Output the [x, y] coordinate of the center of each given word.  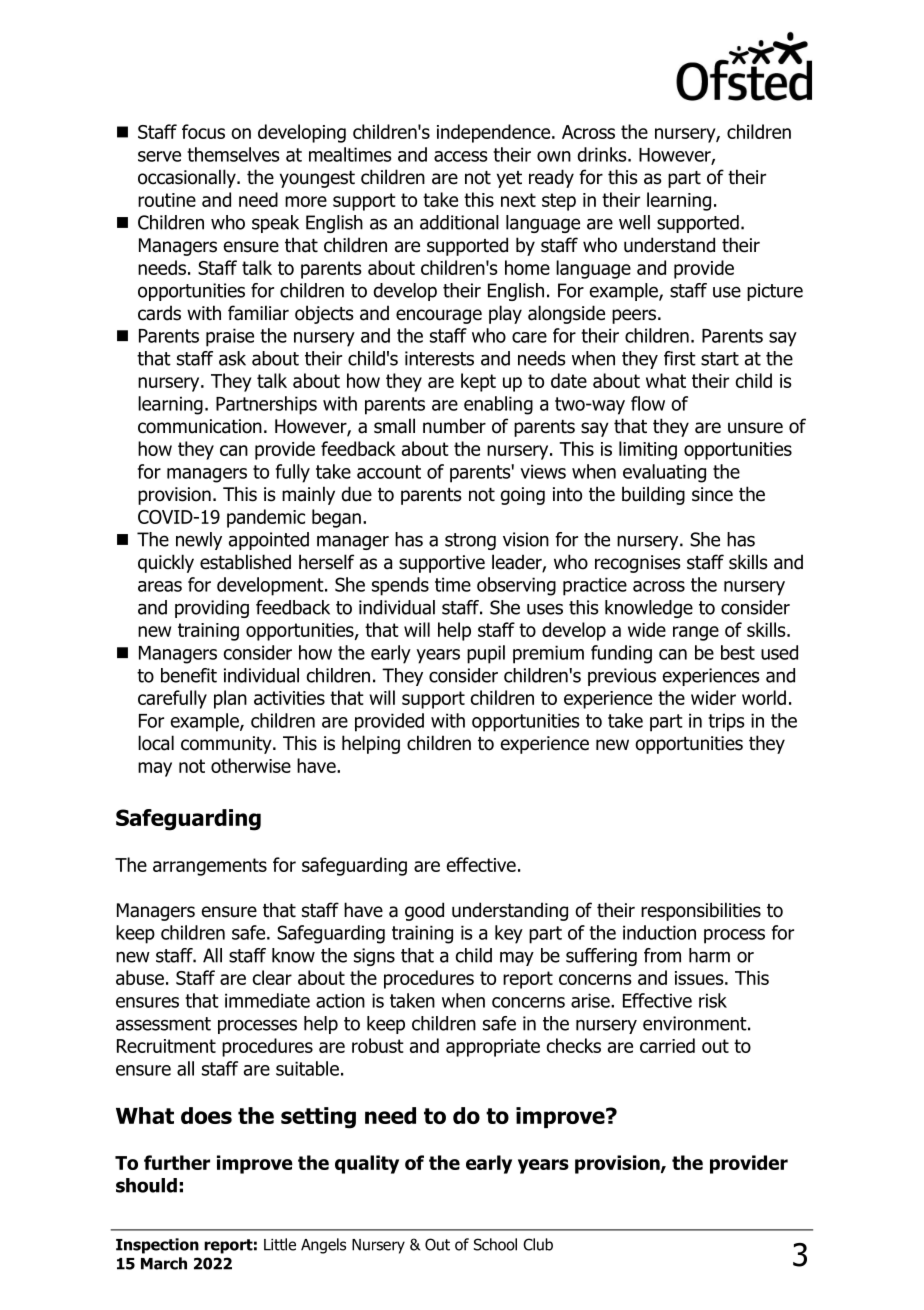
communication [200, 426]
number [454, 426]
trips [726, 722]
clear [272, 977]
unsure [755, 428]
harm [709, 955]
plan [230, 699]
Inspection [157, 1246]
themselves [233, 154]
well [634, 222]
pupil [486, 654]
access [461, 156]
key [509, 934]
